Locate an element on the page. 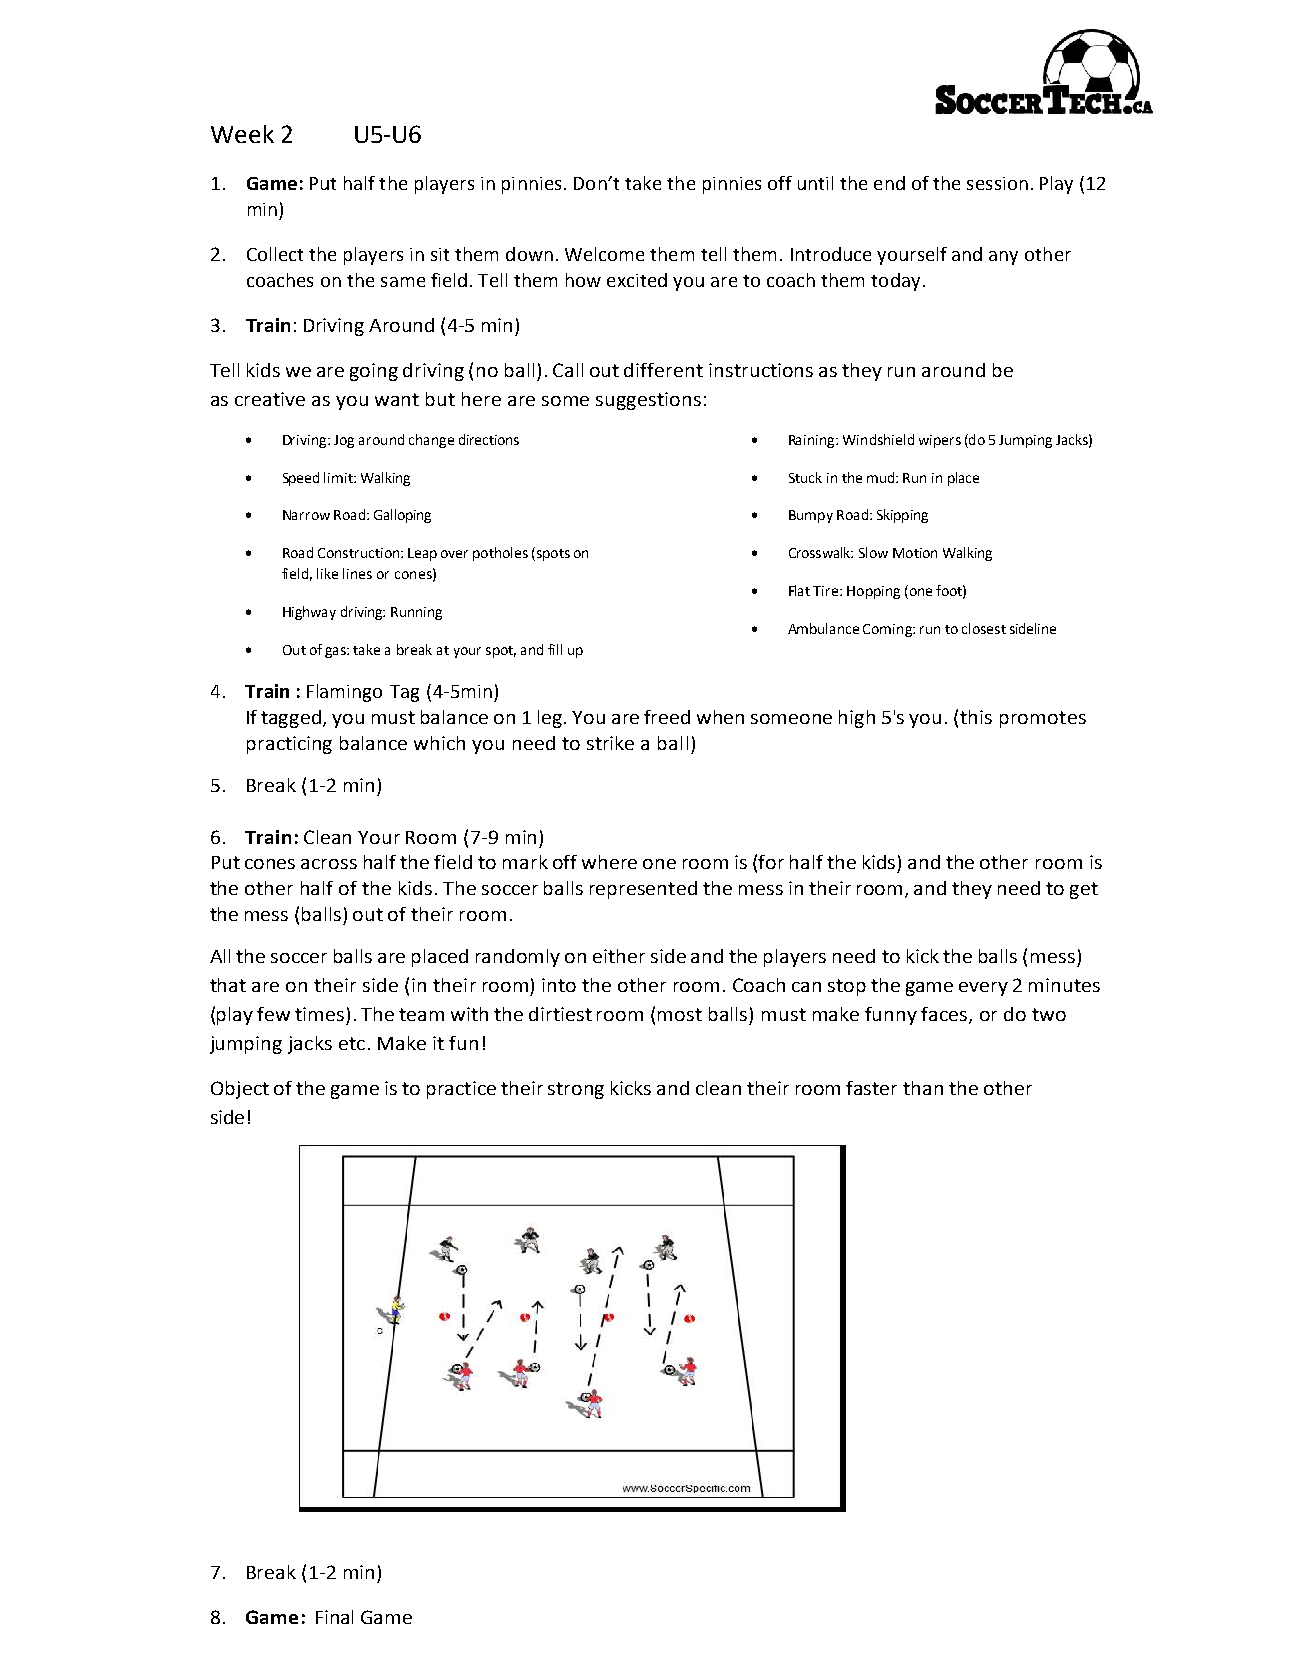 The height and width of the document is (1677, 1296). Jog is located at coordinates (344, 441).
